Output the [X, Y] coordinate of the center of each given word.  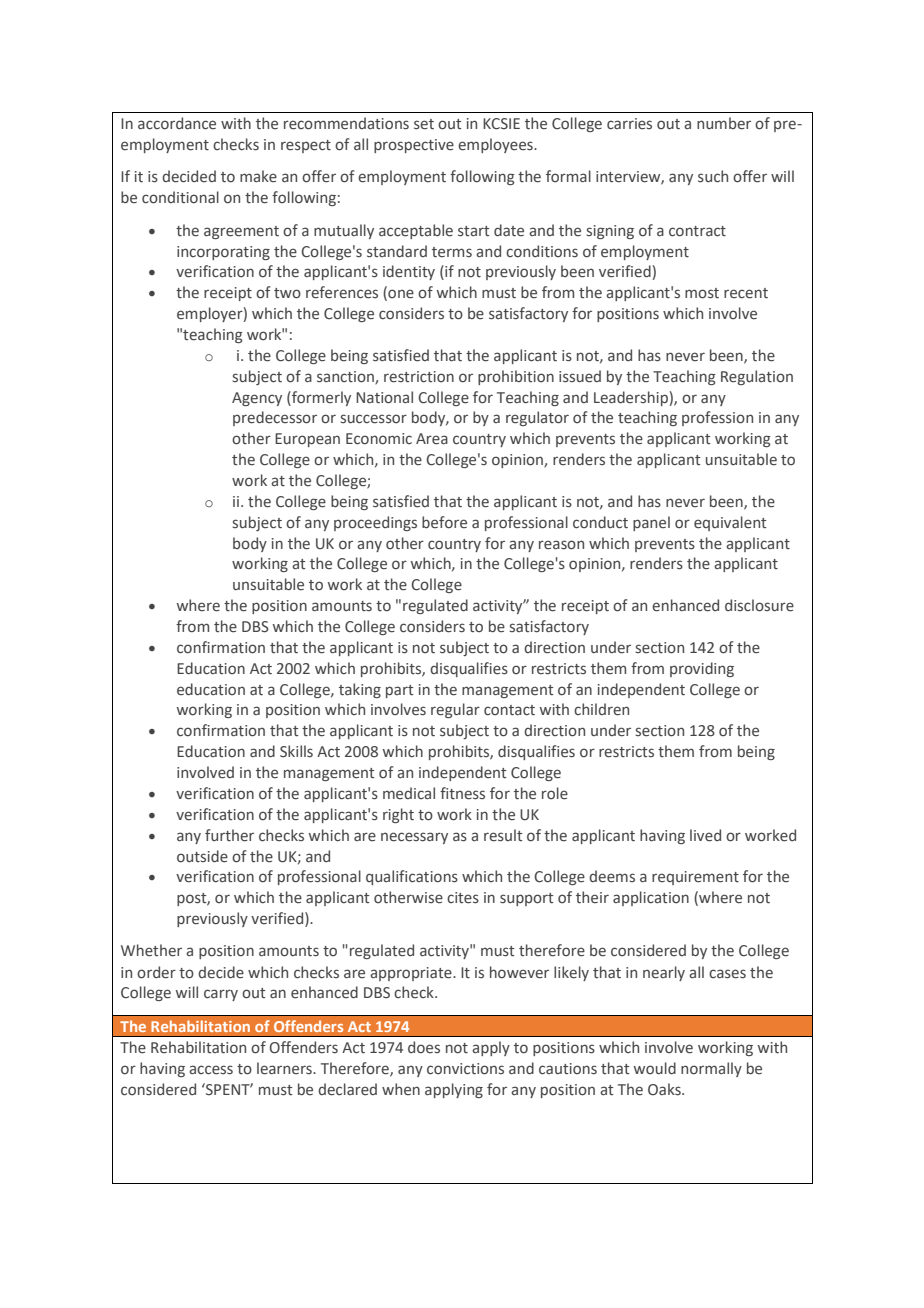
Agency [257, 399]
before [444, 522]
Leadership [632, 398]
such [713, 176]
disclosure [759, 605]
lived [705, 835]
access [211, 1070]
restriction [419, 377]
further [229, 835]
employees [496, 145]
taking [360, 690]
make [258, 176]
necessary [414, 838]
